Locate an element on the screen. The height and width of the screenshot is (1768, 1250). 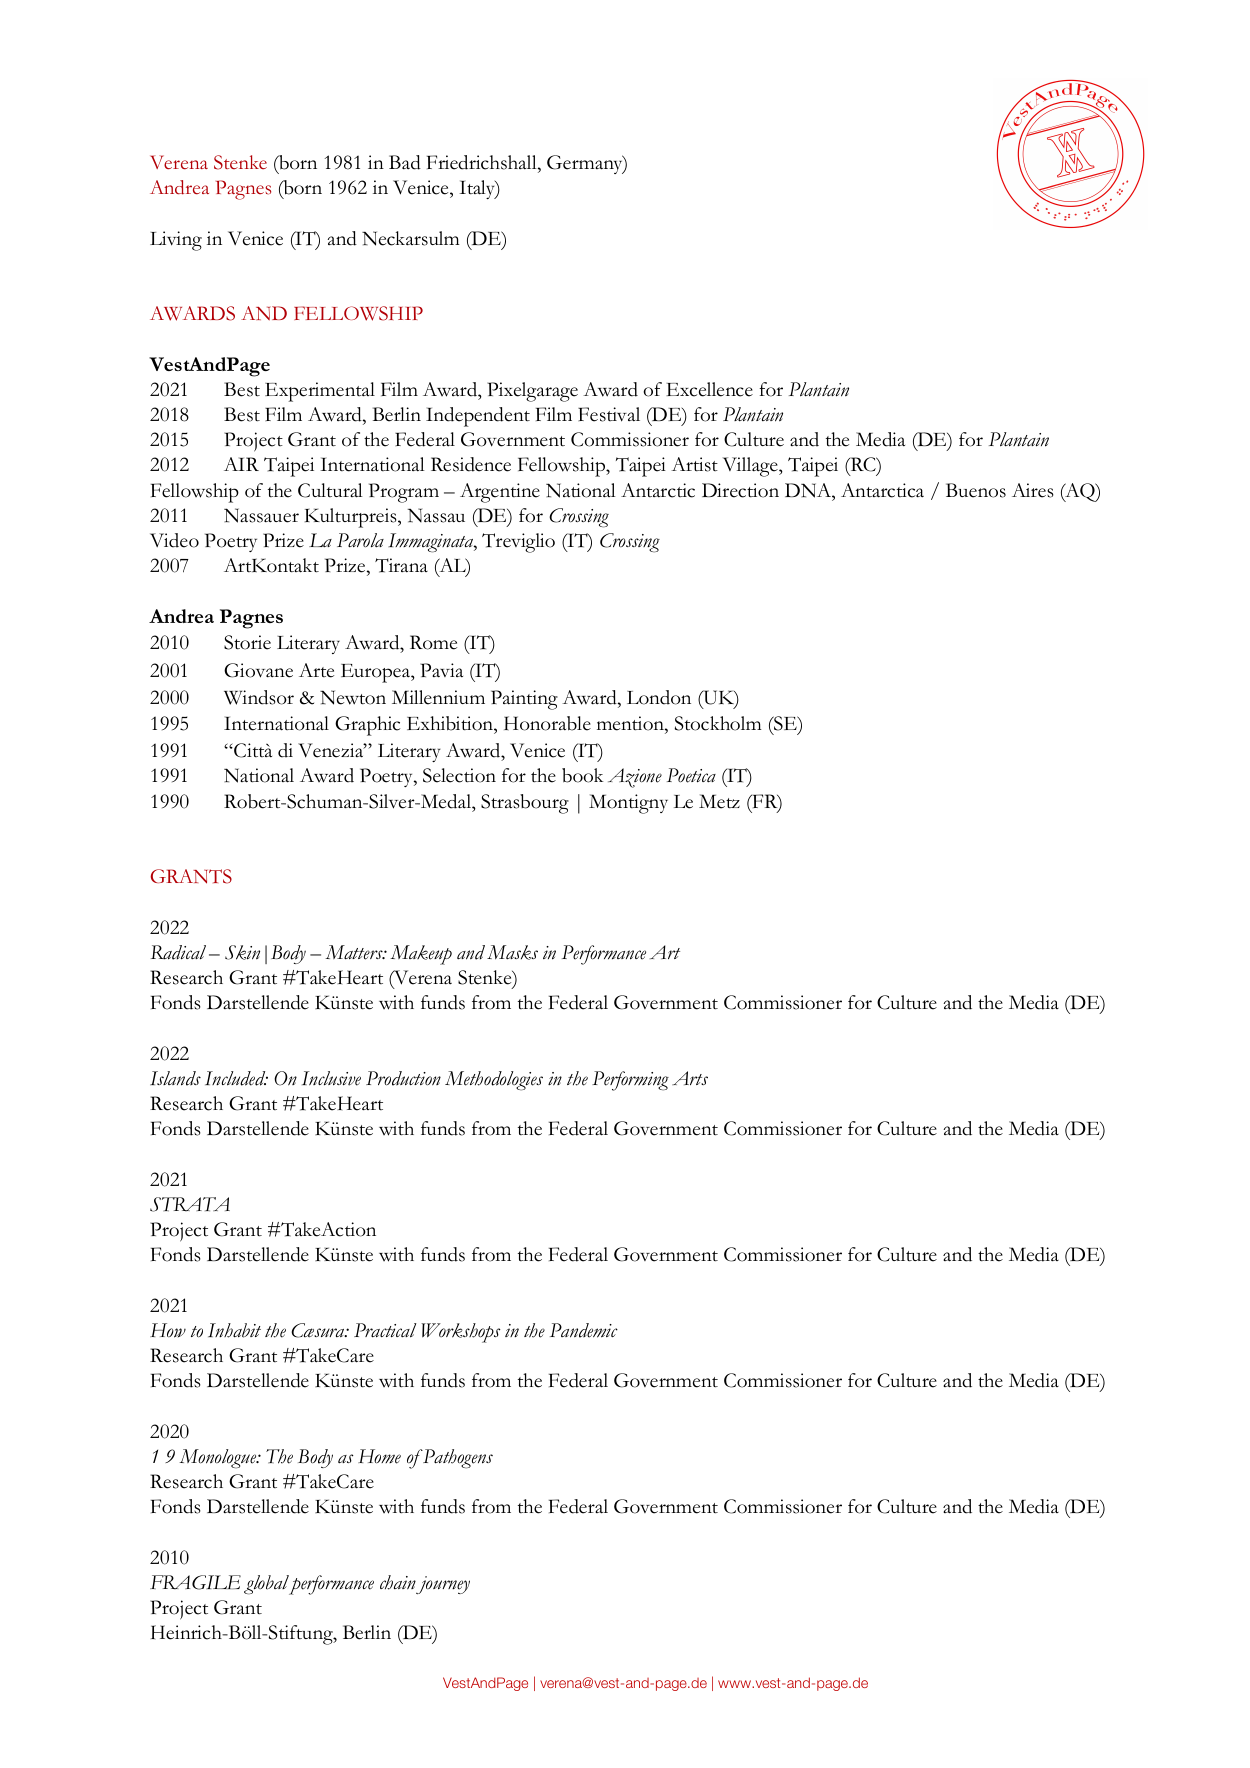
STRATA is located at coordinates (190, 1204).
